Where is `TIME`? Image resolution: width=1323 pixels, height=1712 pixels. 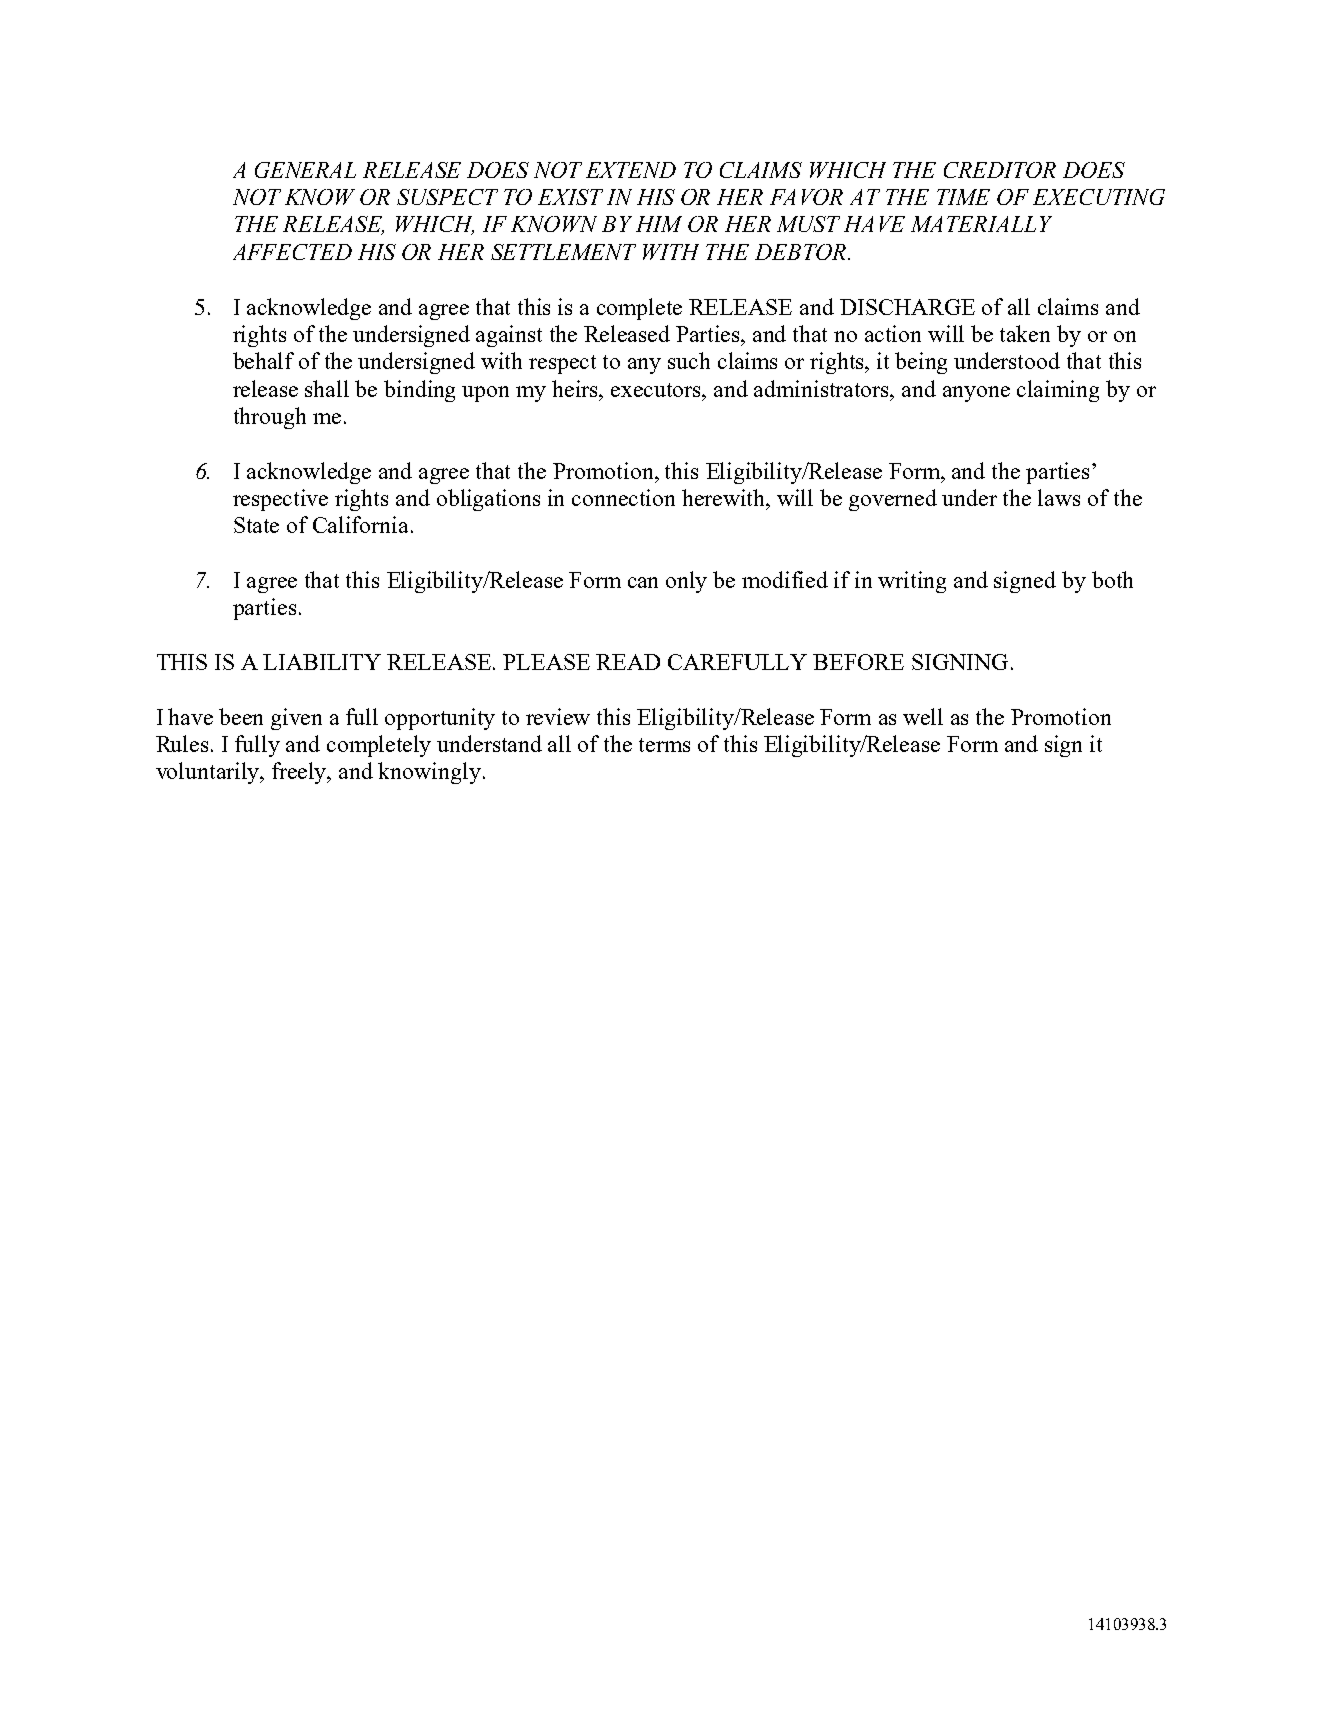
TIME is located at coordinates (963, 197).
